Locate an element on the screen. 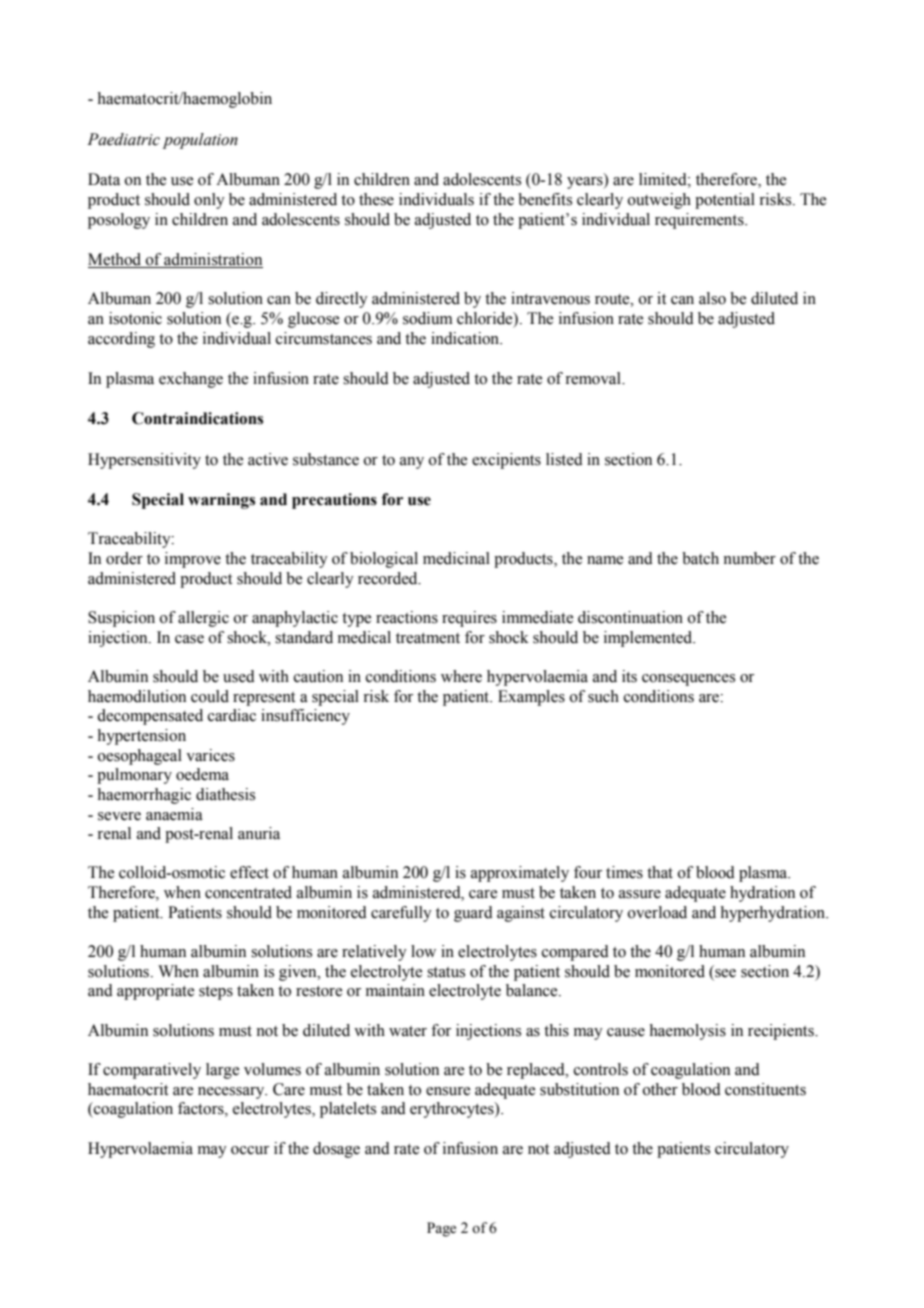  medicinal is located at coordinates (456, 558).
